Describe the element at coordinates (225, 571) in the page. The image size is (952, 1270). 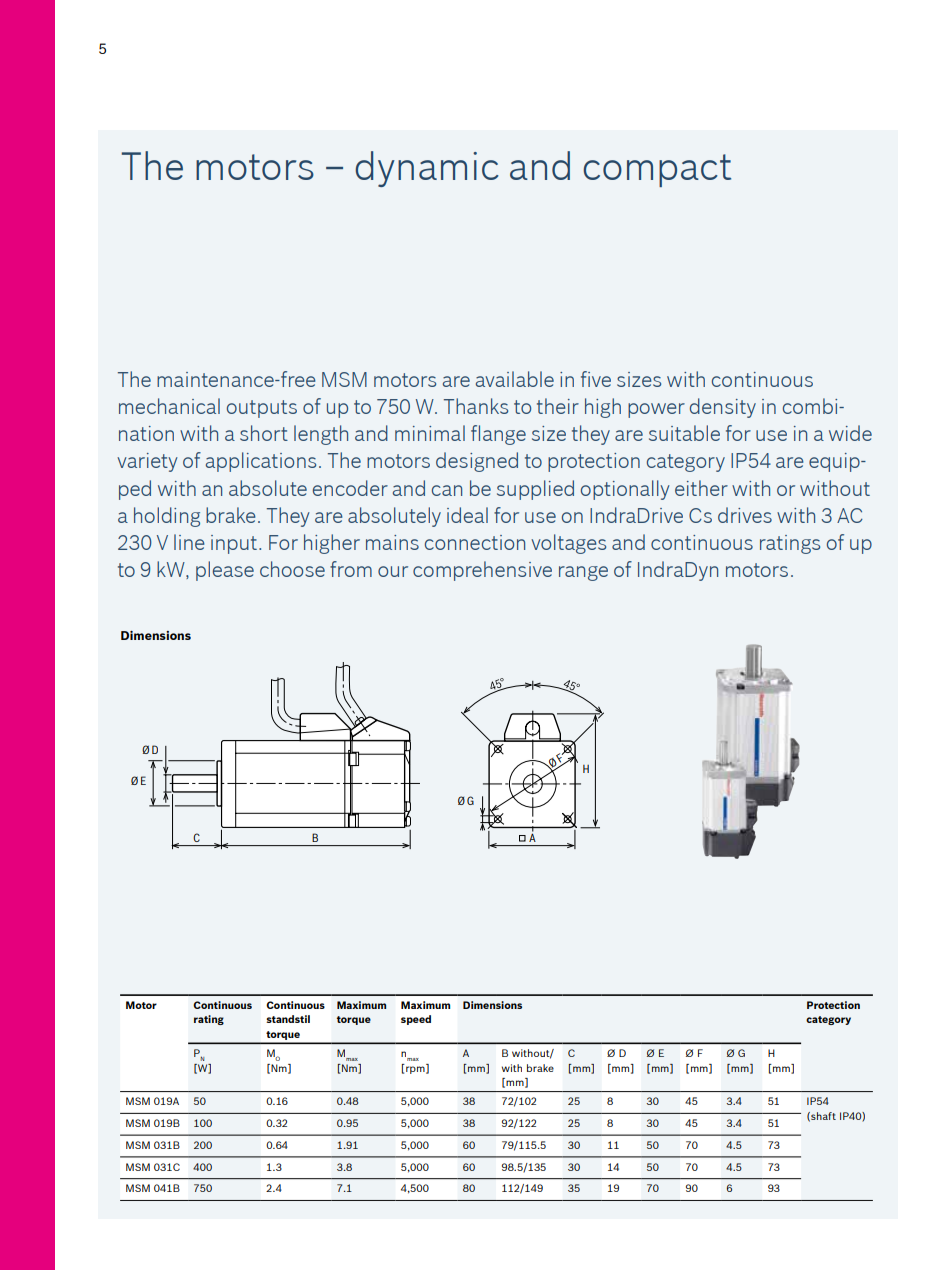
I see `please` at that location.
